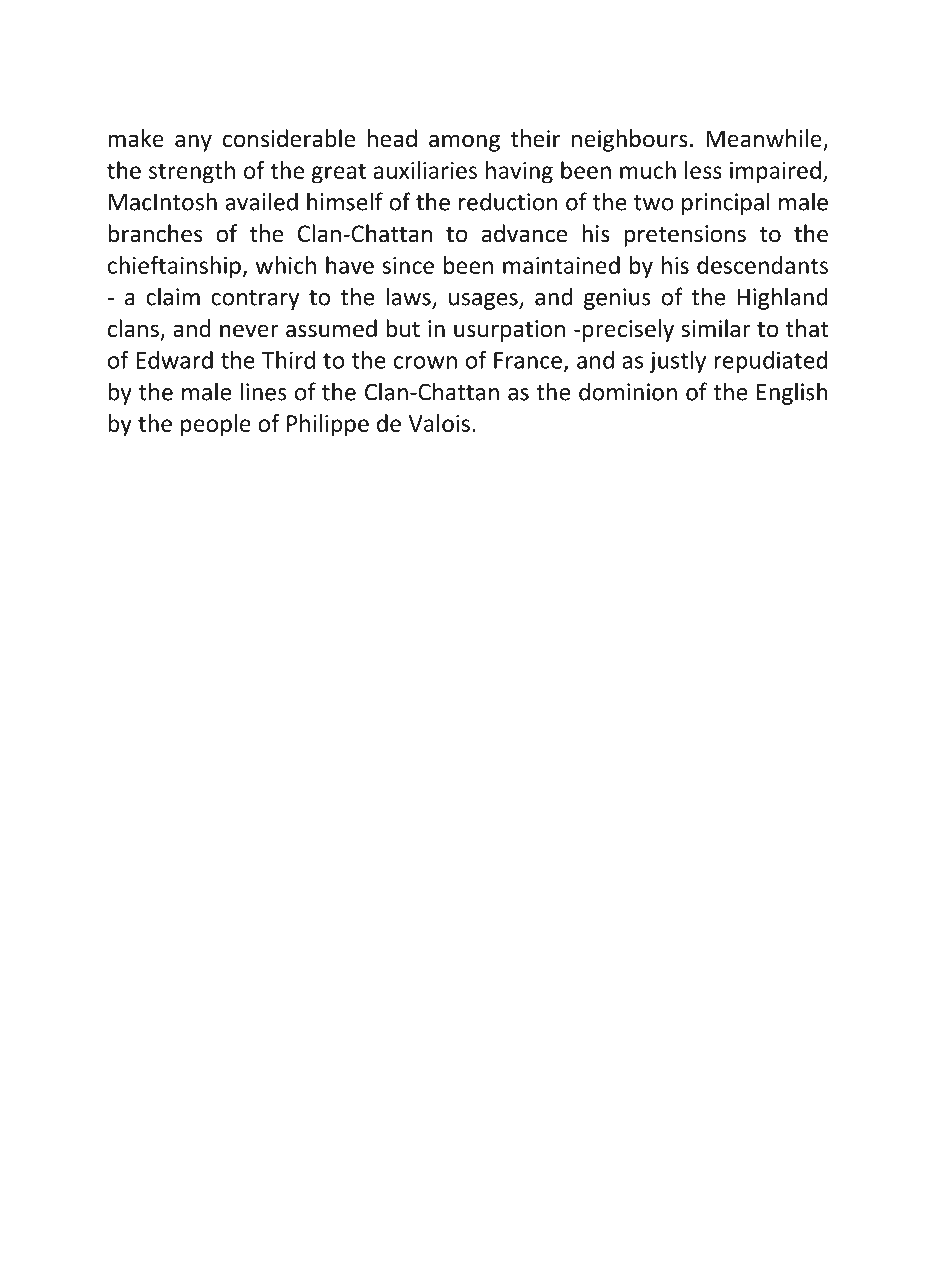 This page has height=1288, width=936. I want to click on never, so click(249, 331).
